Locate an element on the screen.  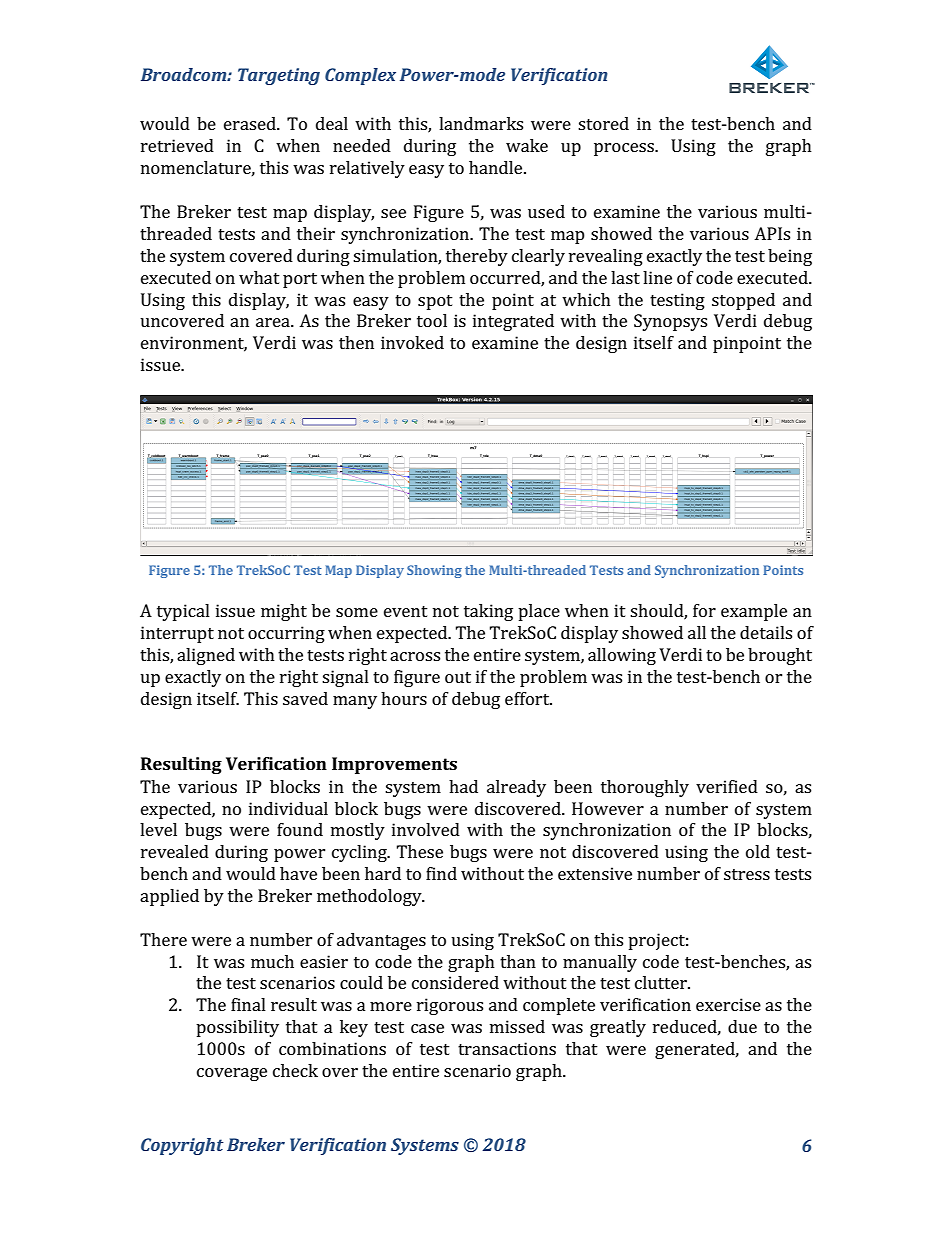
verified is located at coordinates (727, 786).
